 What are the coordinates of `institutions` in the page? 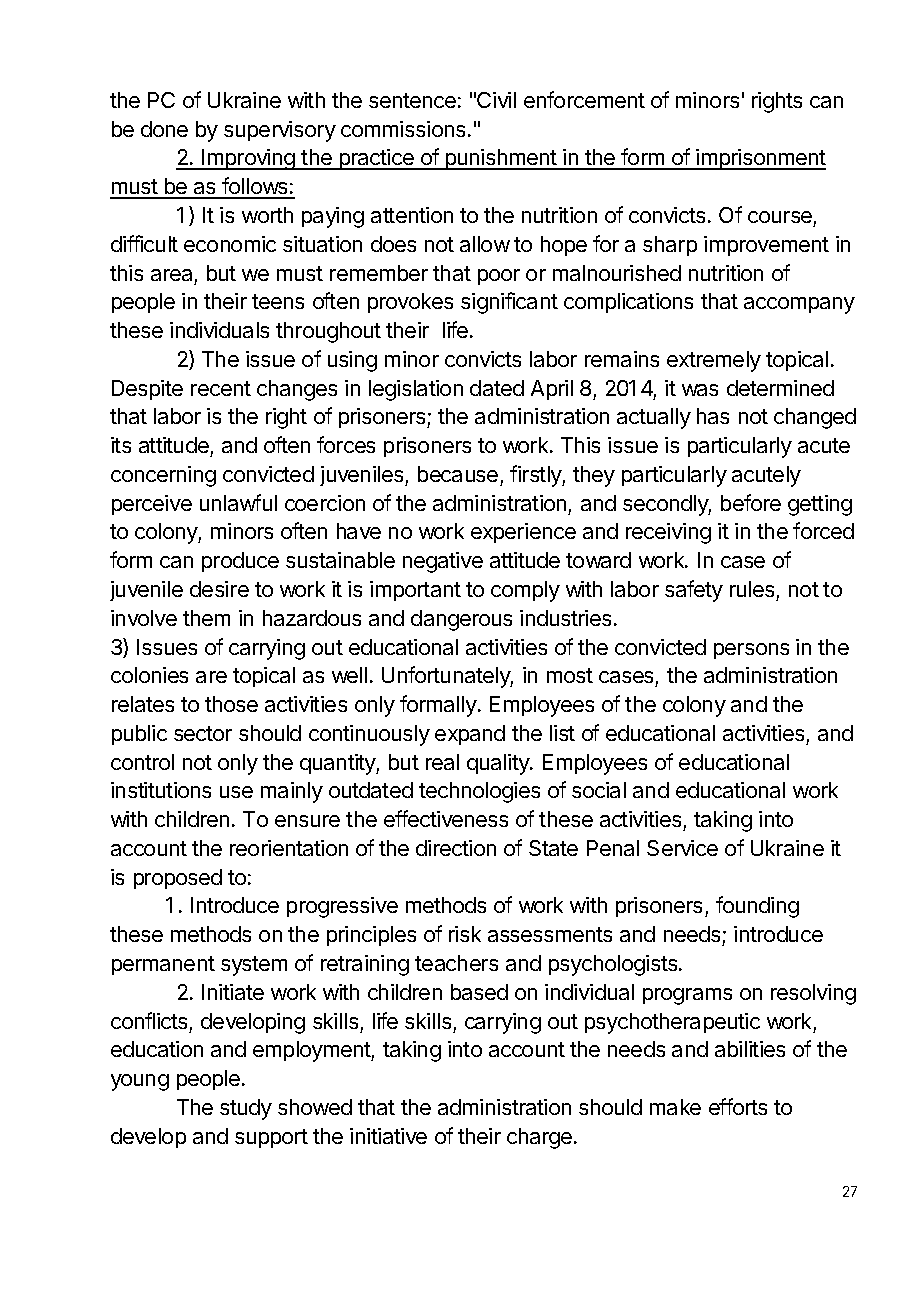 It's located at (161, 790).
